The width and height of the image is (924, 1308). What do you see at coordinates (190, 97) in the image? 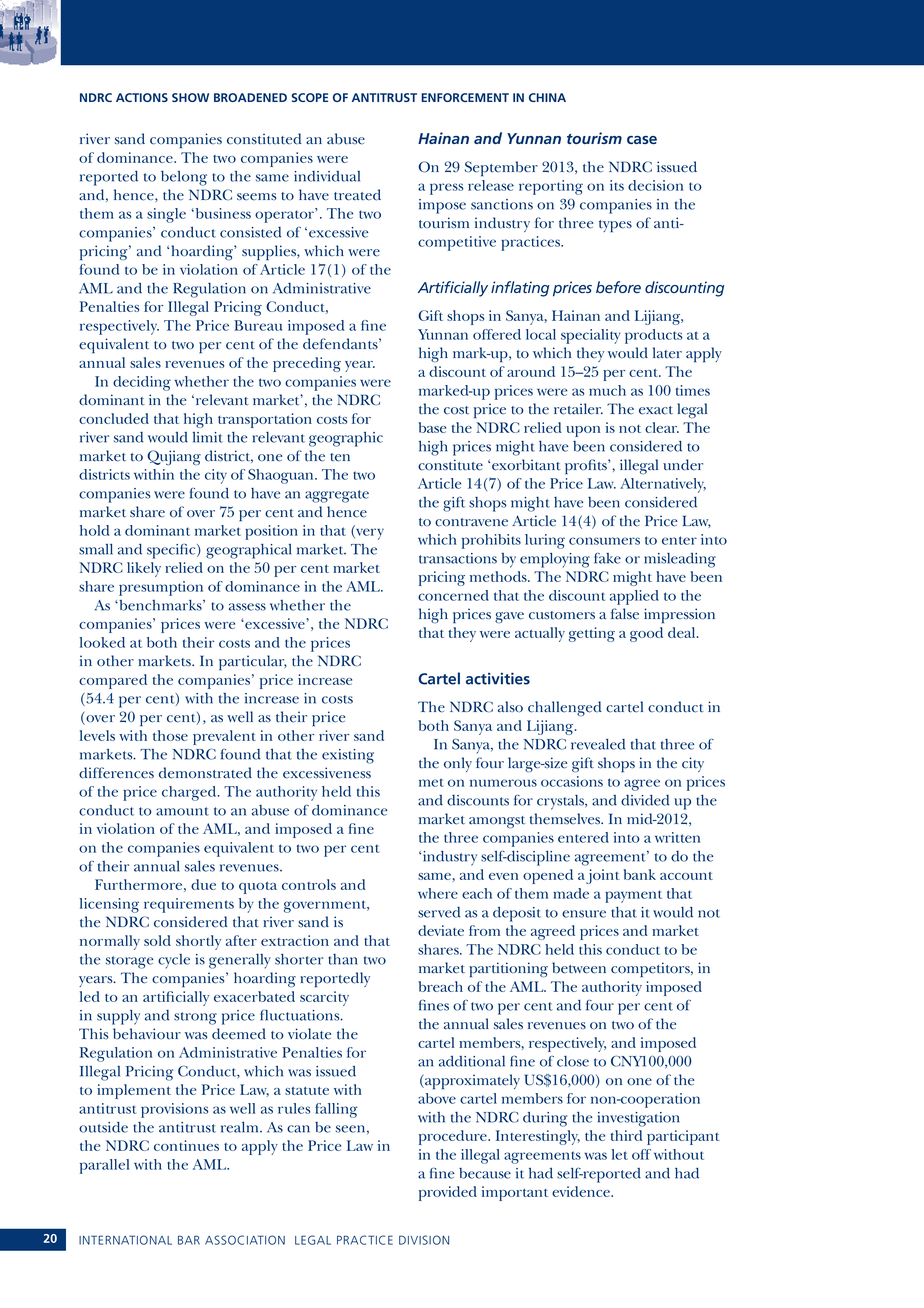
I see `SHOW` at bounding box center [190, 97].
